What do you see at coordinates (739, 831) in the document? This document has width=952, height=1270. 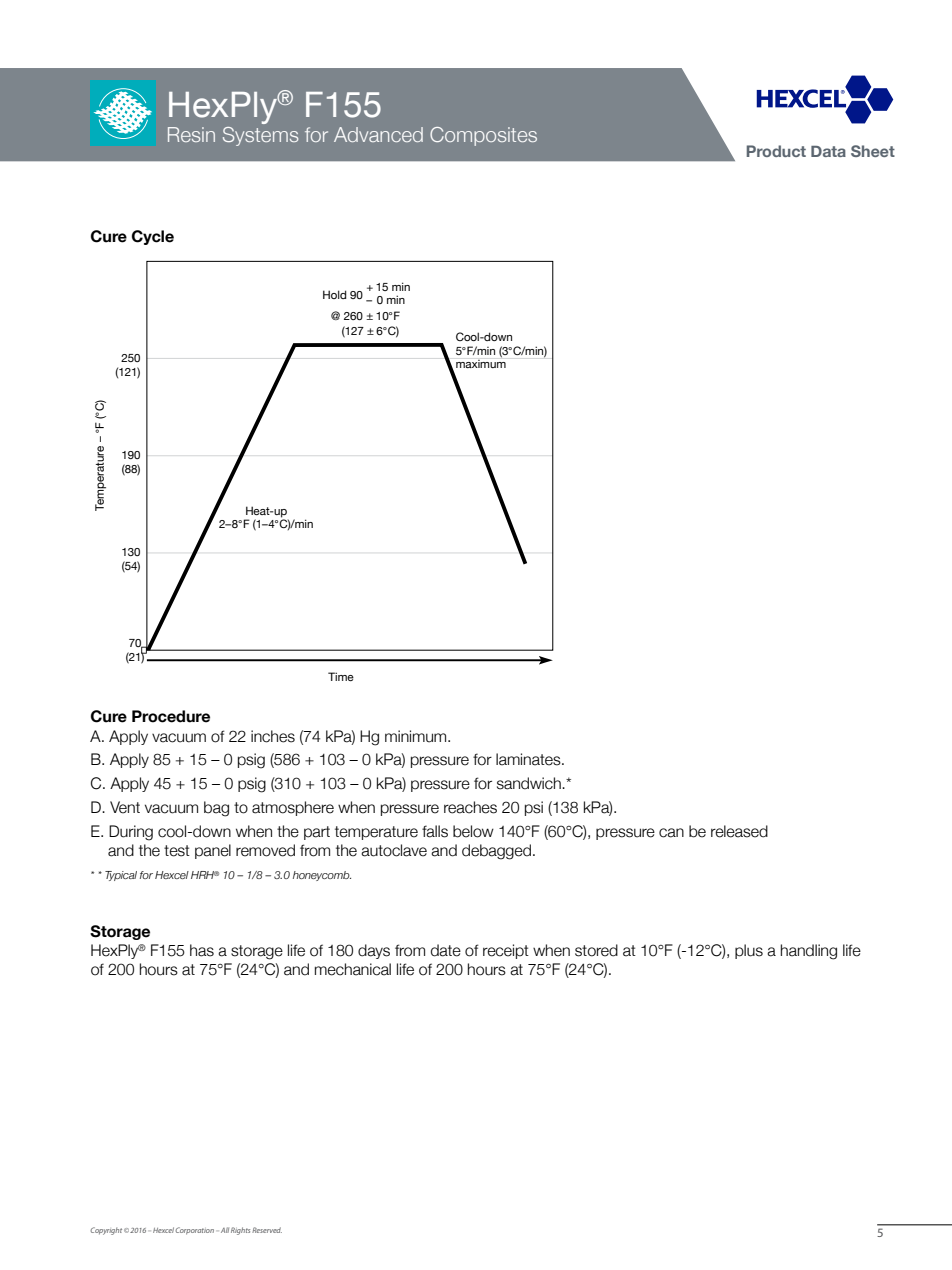 I see `released` at bounding box center [739, 831].
